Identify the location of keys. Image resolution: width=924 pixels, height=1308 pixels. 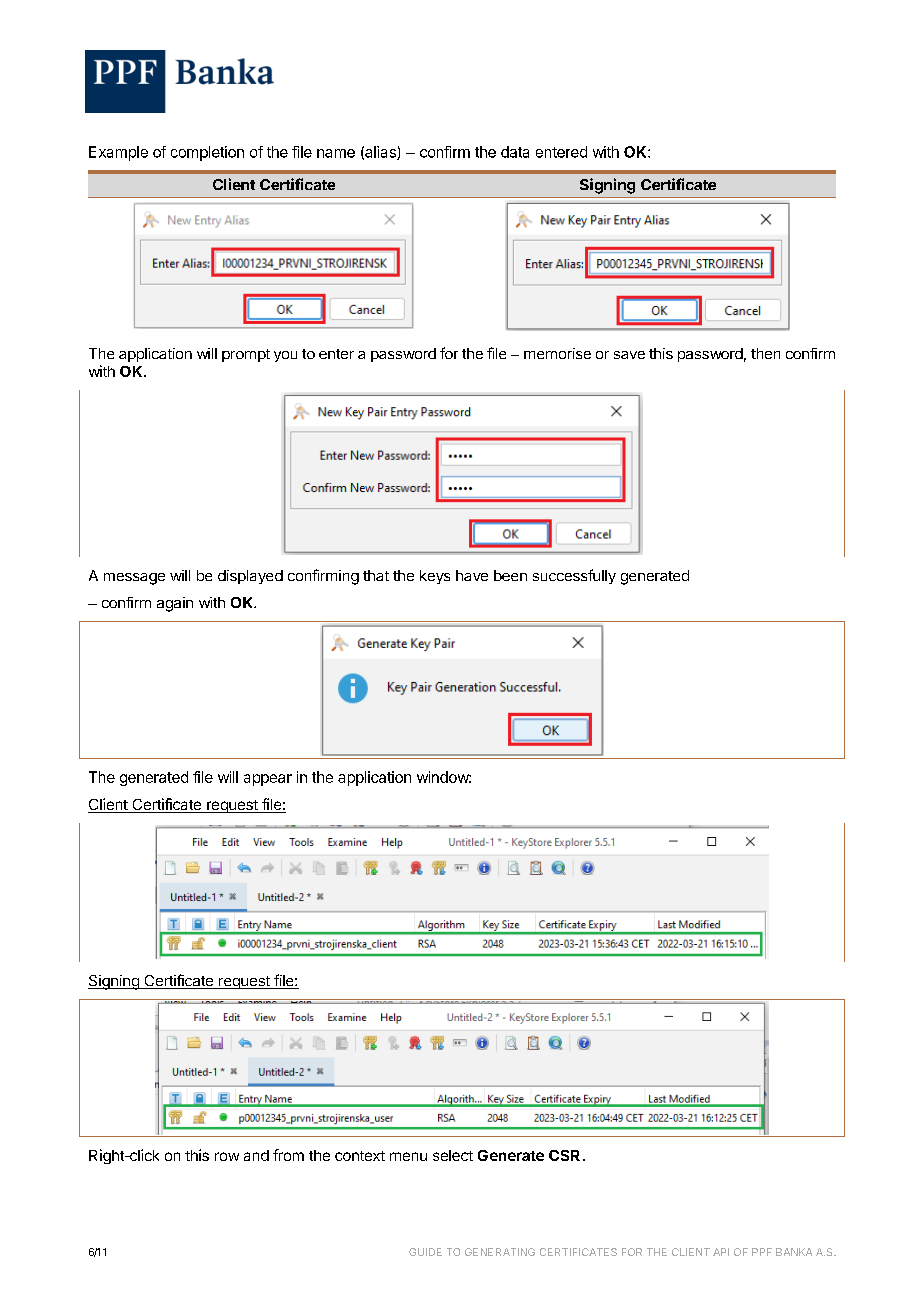
(435, 577).
